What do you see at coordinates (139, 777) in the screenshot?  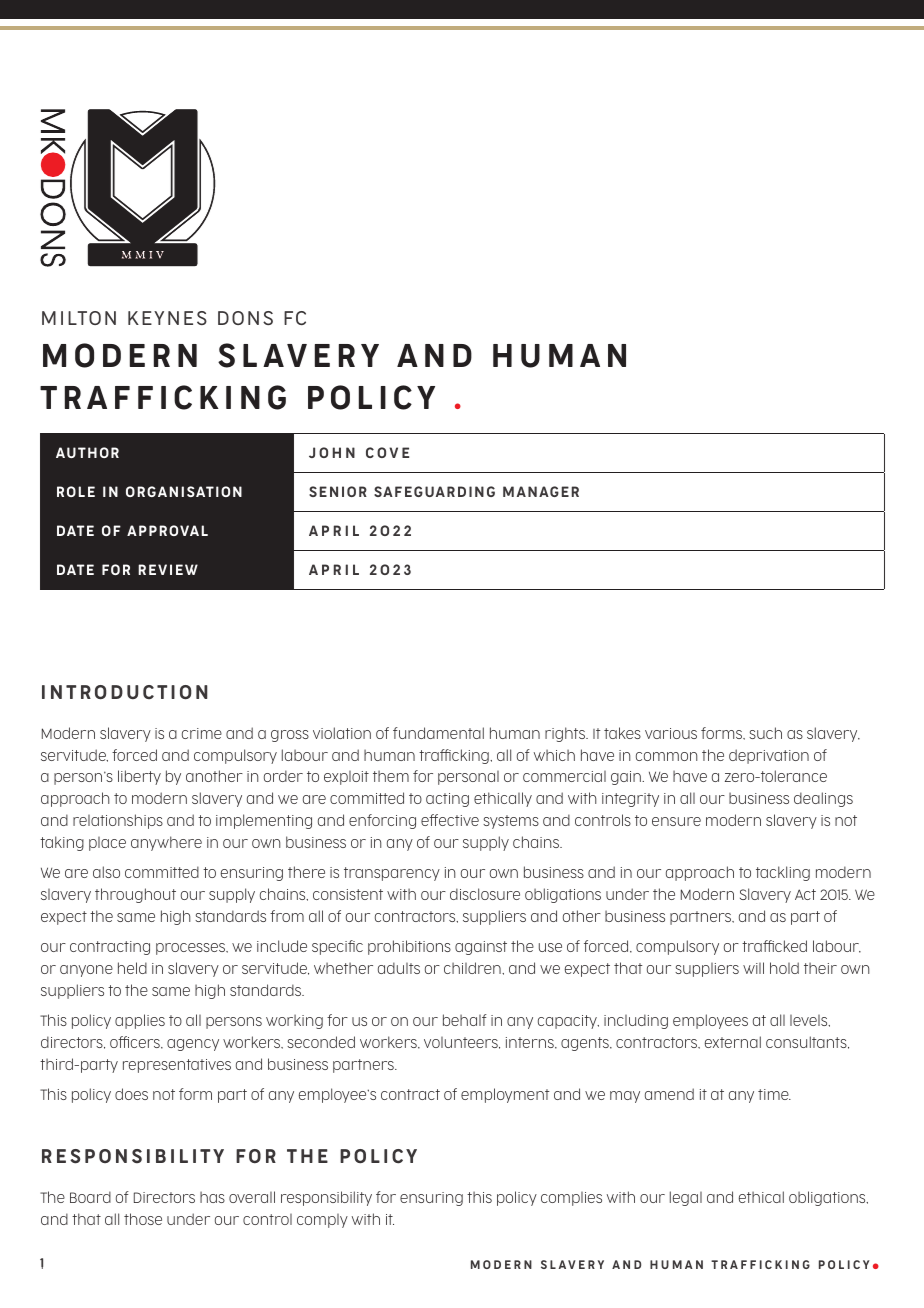 I see `liberty` at bounding box center [139, 777].
